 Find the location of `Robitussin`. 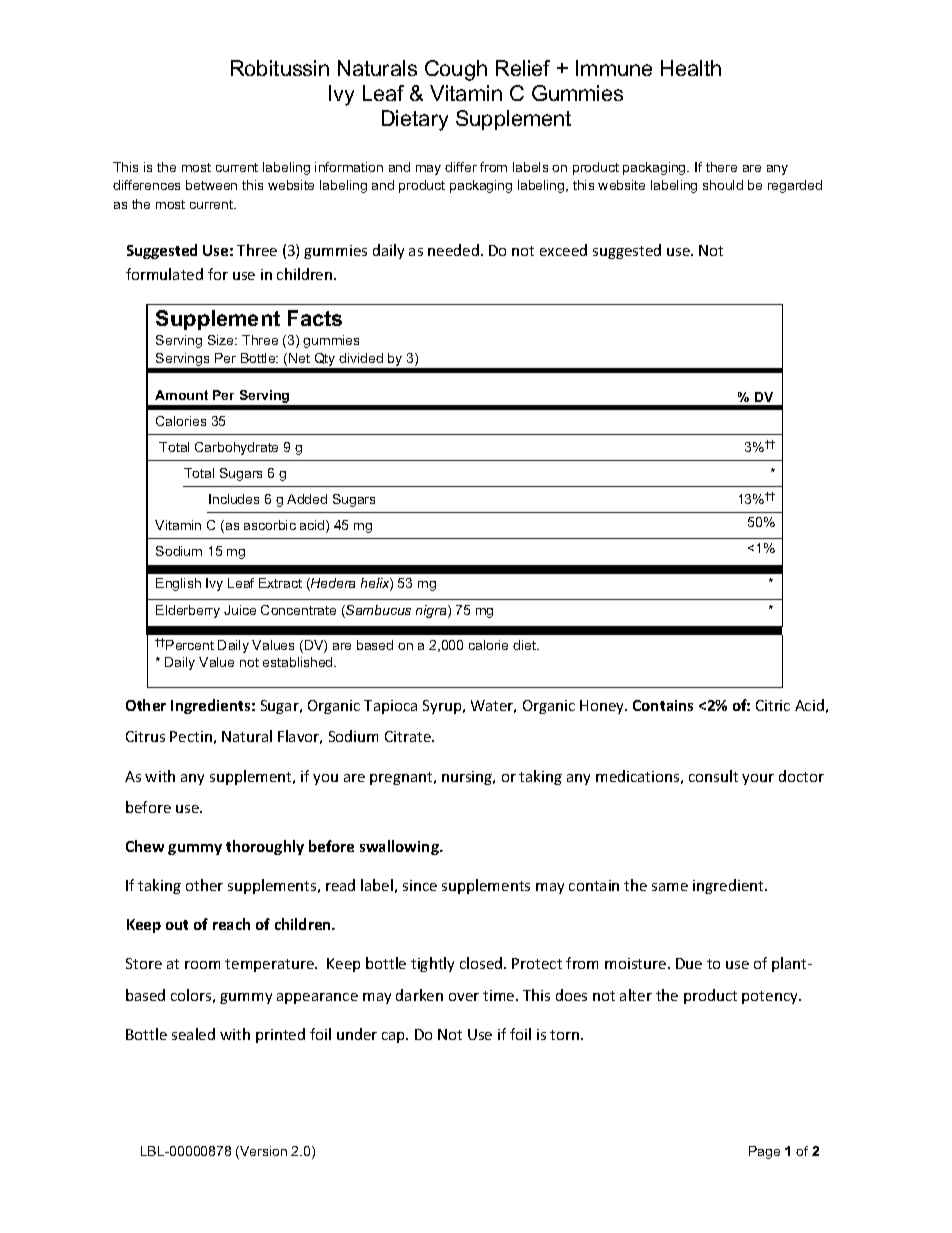

Robitussin is located at coordinates (280, 68).
